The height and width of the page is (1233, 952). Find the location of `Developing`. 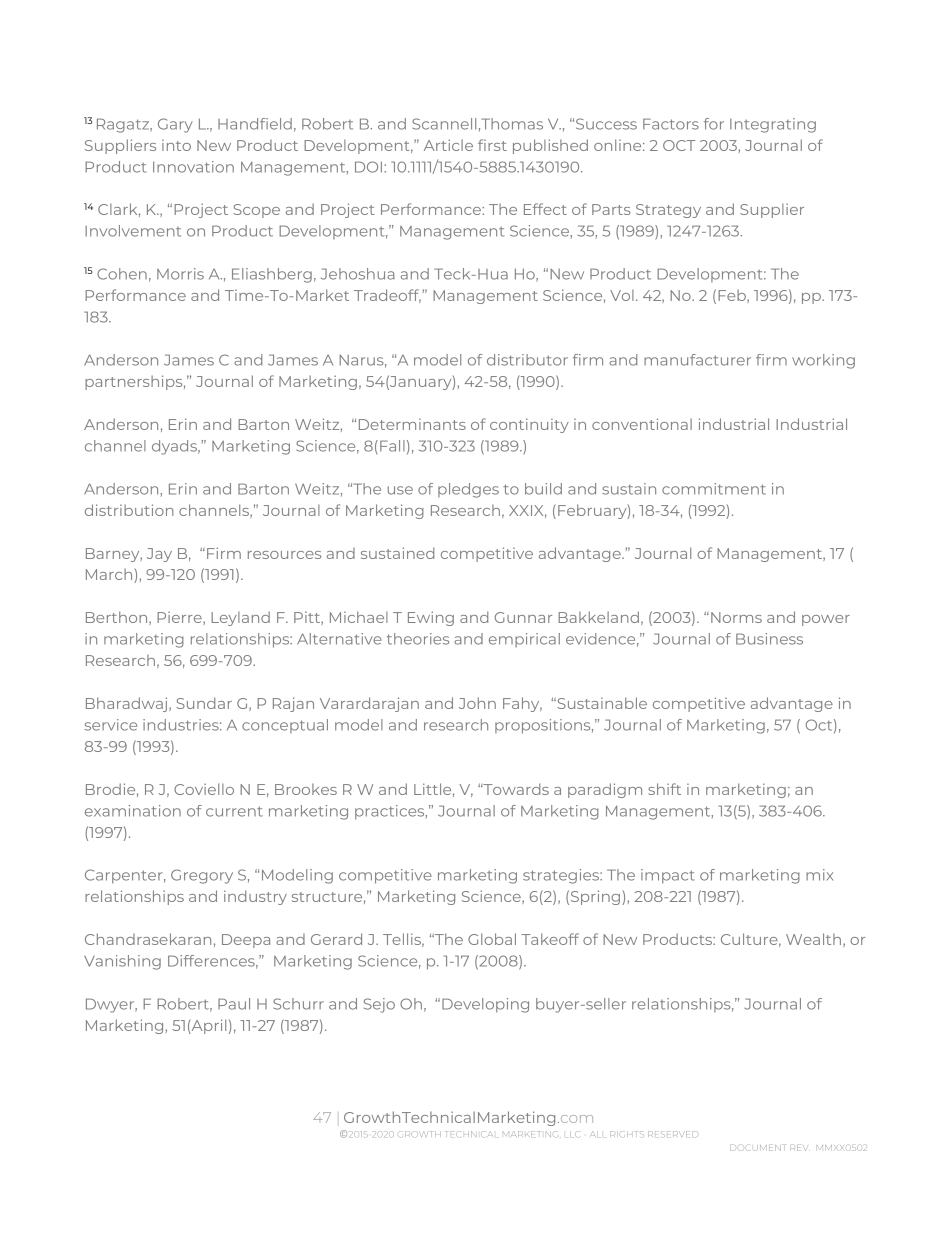

Developing is located at coordinates (485, 1005).
